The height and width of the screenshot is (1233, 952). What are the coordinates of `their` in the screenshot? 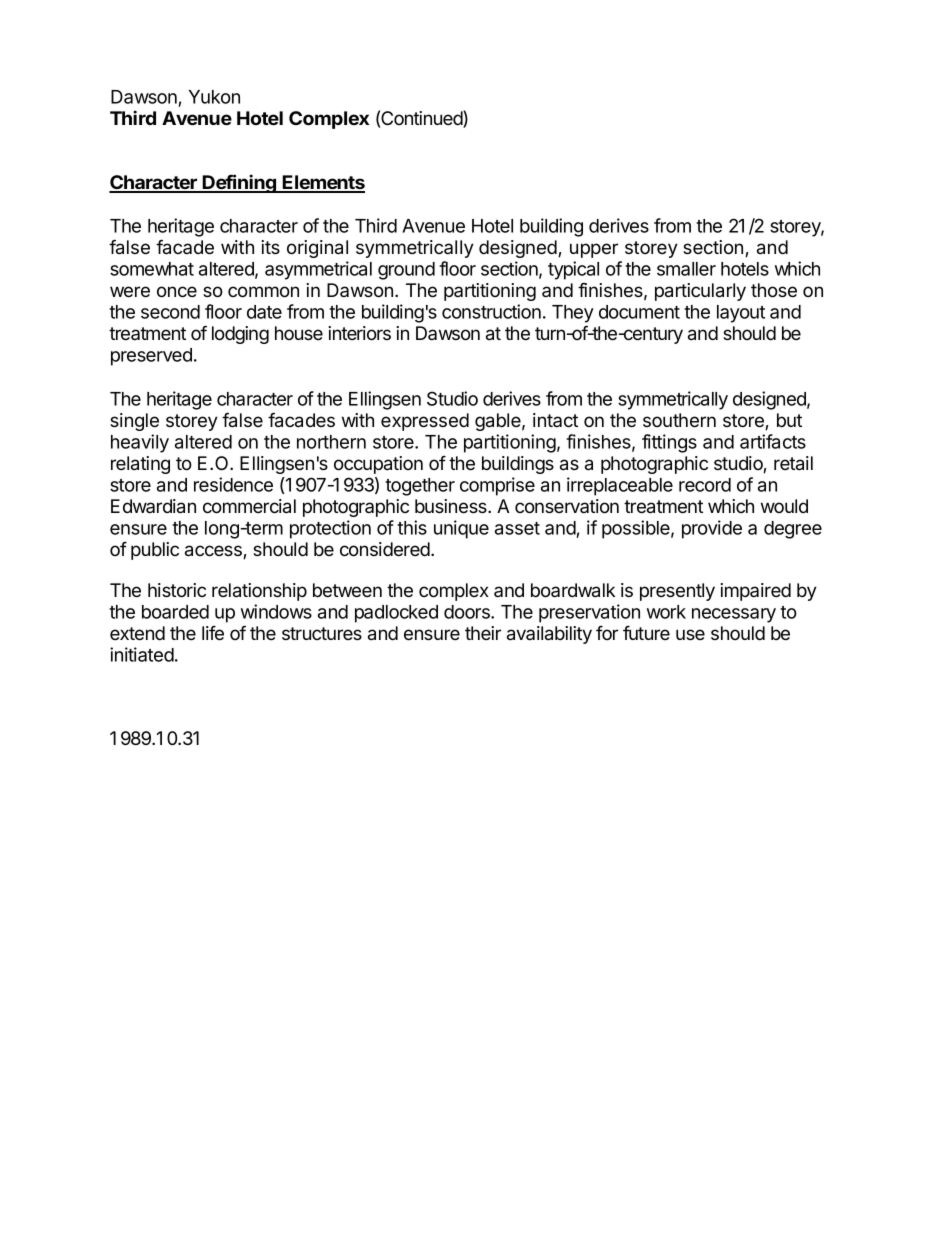 It's located at (483, 633).
